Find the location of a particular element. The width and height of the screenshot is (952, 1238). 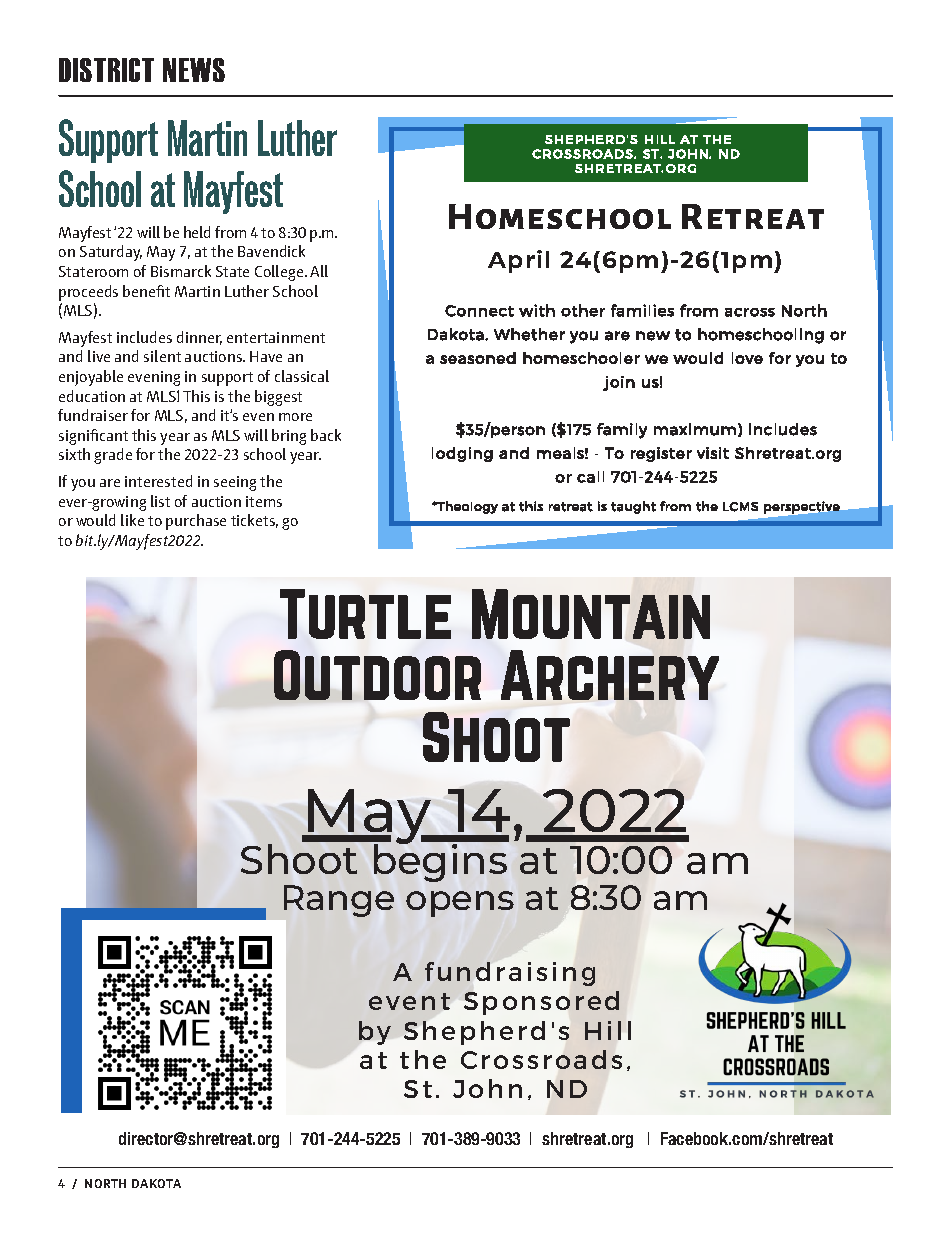

NEWS is located at coordinates (194, 70).
